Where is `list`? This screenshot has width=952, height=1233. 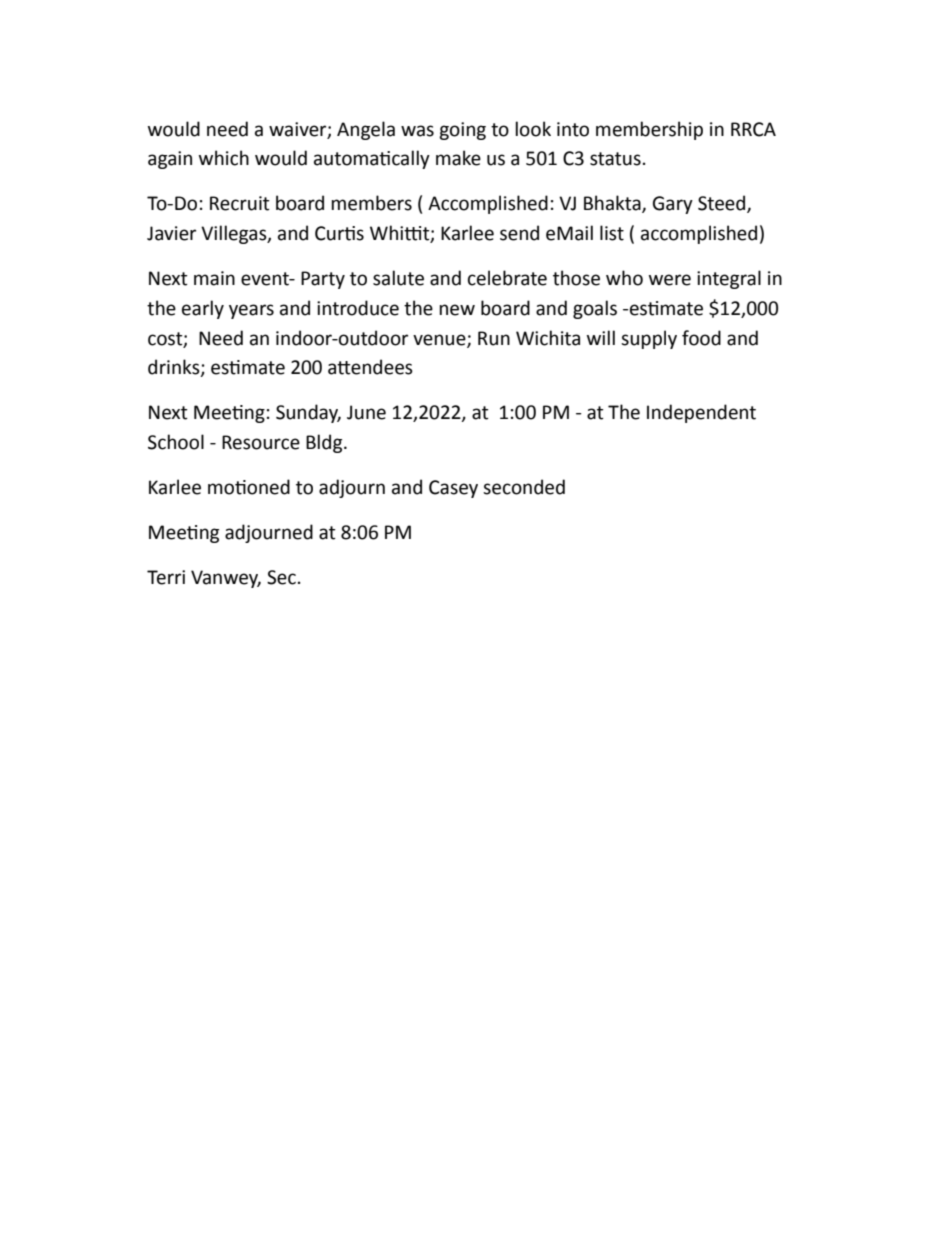
list is located at coordinates (612, 233).
